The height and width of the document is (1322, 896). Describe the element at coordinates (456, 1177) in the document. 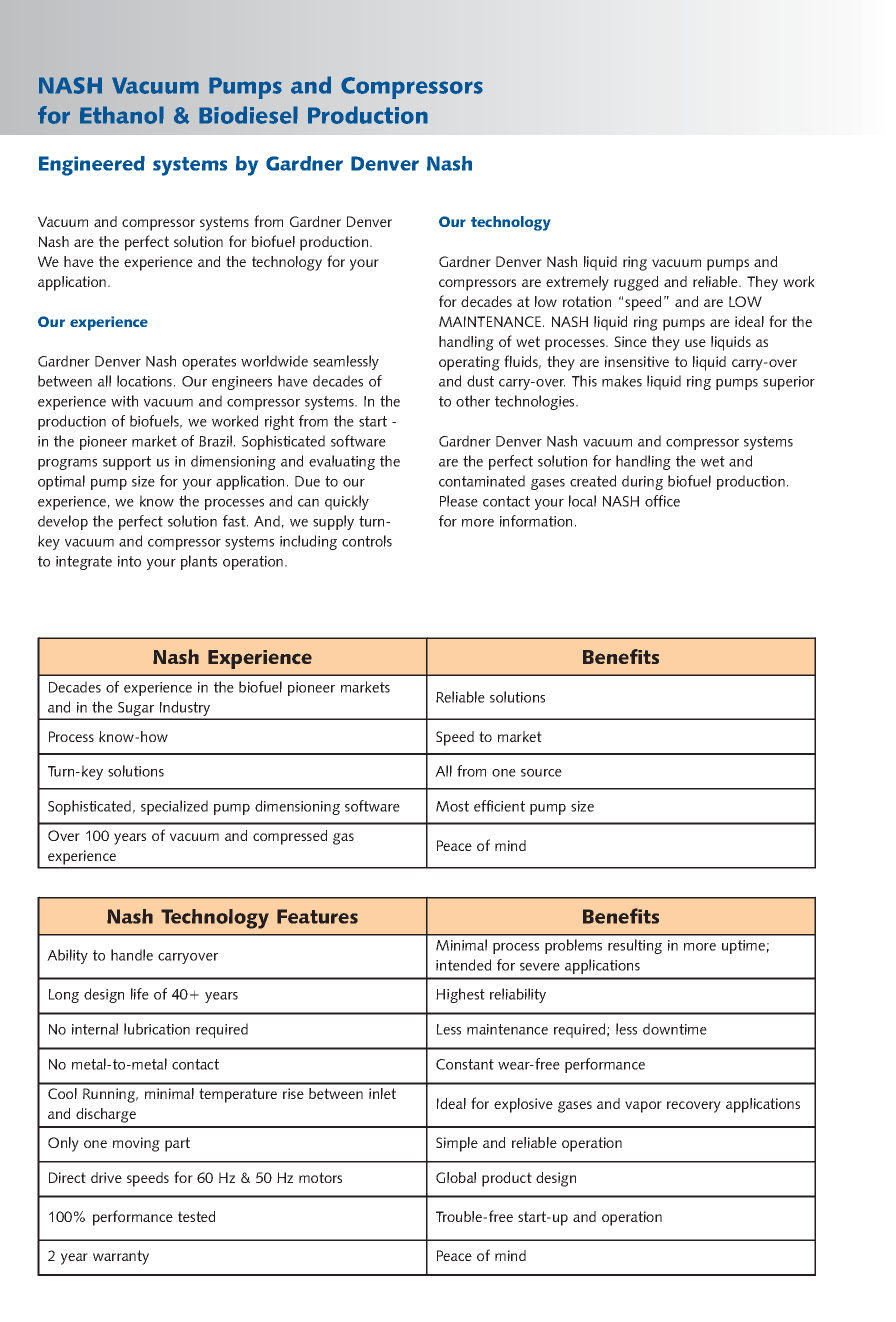

I see `Global` at that location.
